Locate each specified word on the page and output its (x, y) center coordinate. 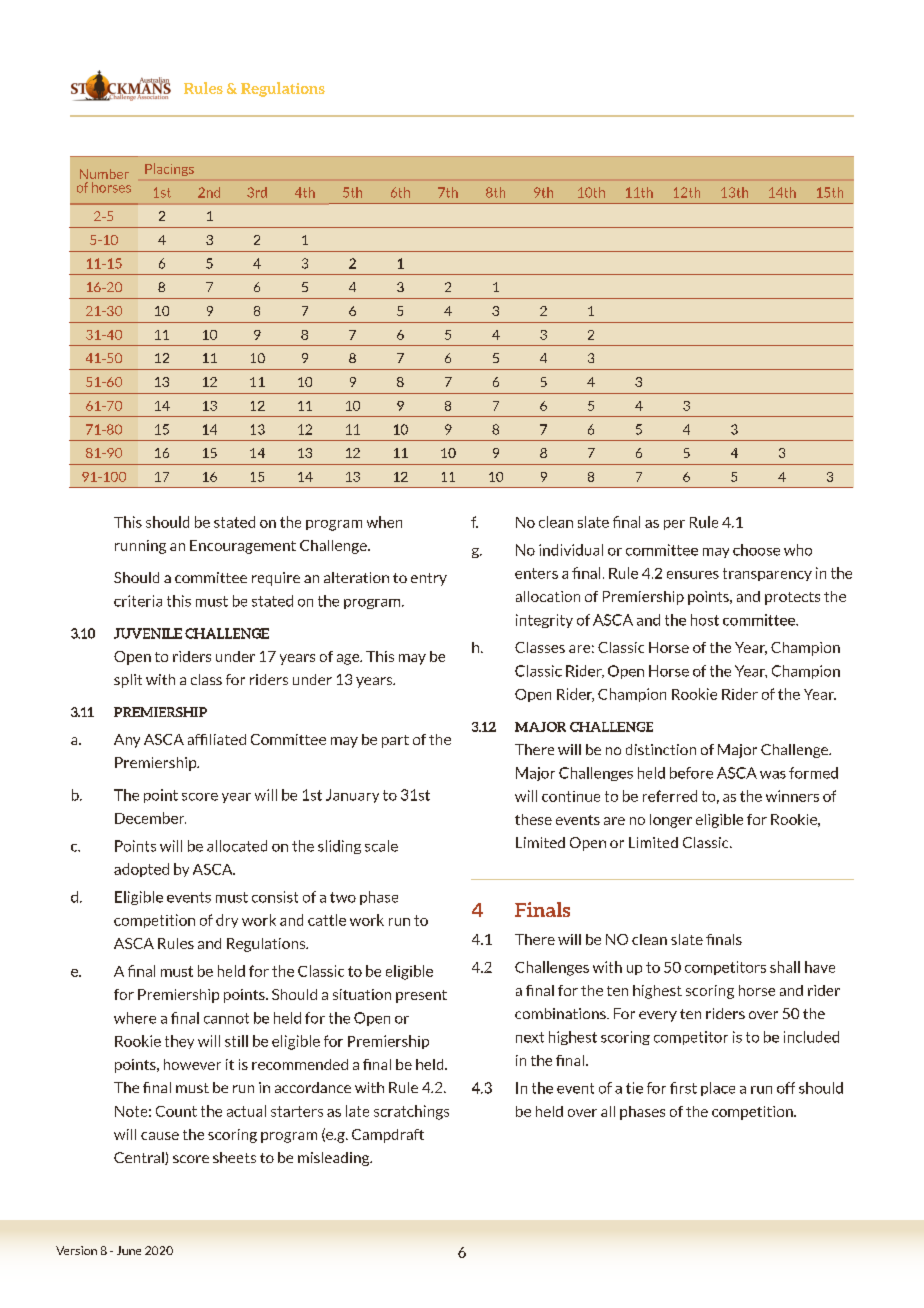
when (384, 522)
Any (127, 741)
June (129, 1250)
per (674, 525)
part (395, 741)
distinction (661, 749)
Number (104, 174)
